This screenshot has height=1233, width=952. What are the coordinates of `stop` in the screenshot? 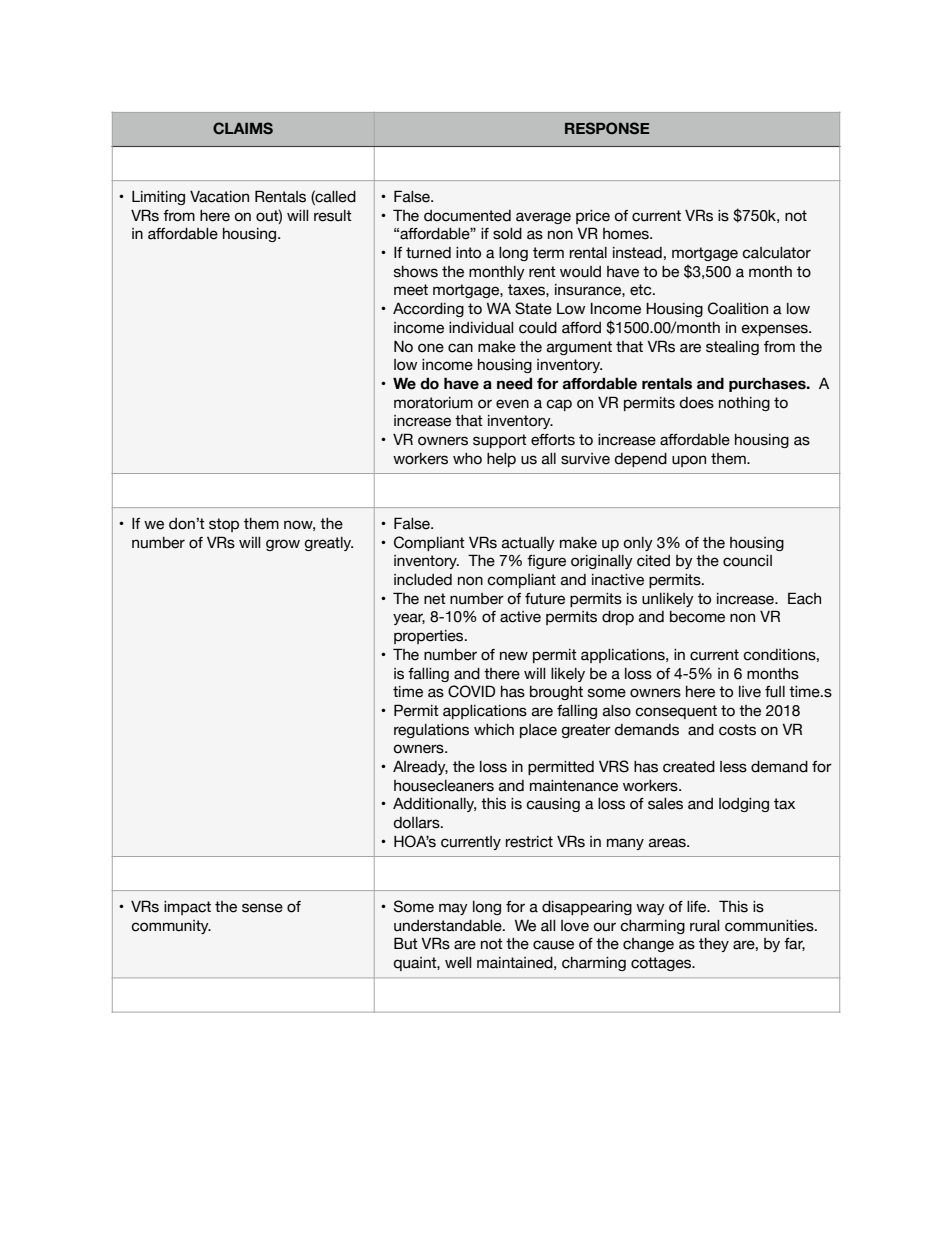 It's located at (224, 525).
